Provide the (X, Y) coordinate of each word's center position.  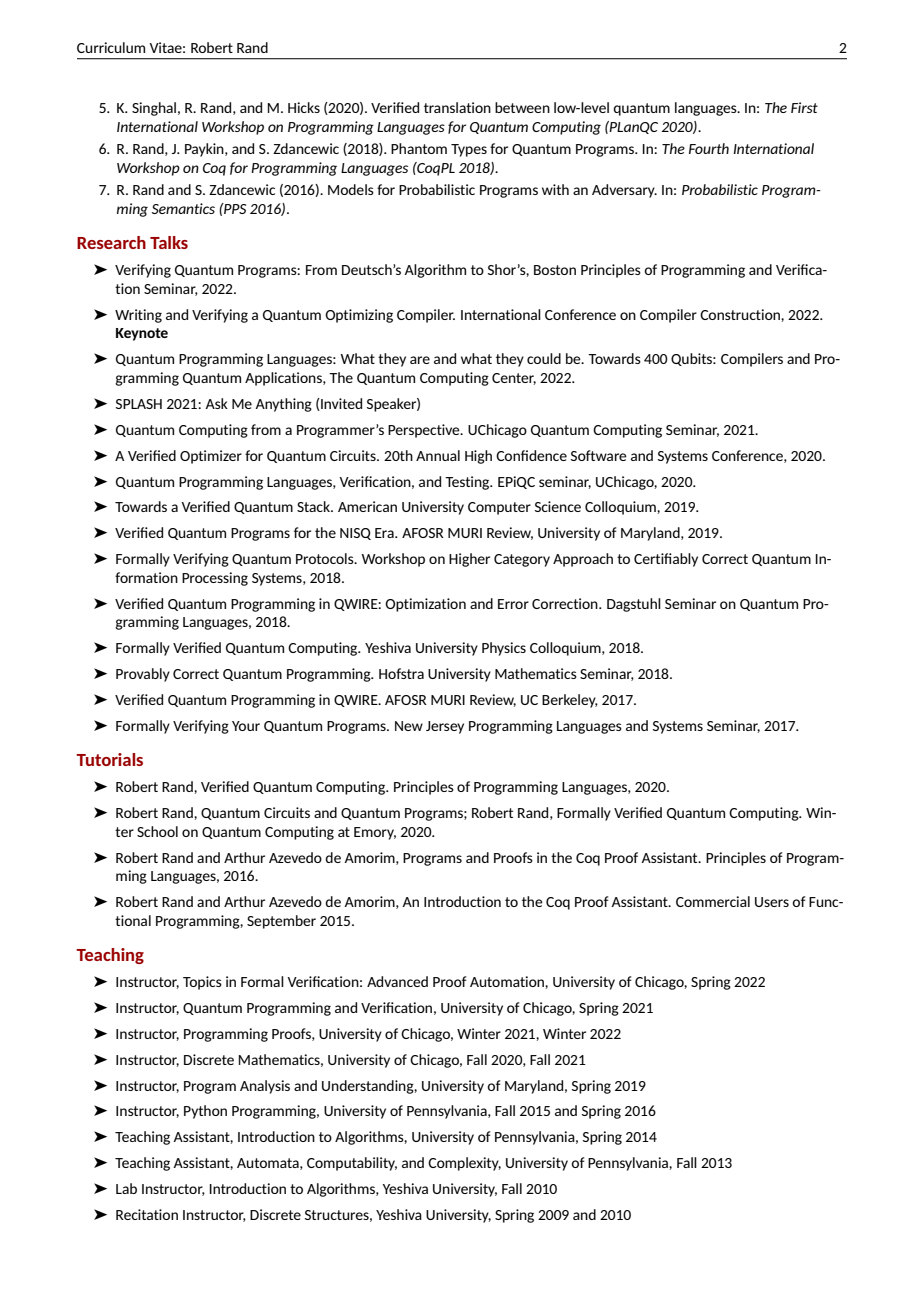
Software (599, 455)
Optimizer (211, 457)
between (522, 107)
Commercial (713, 901)
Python (205, 1112)
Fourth (709, 148)
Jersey (445, 727)
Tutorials (109, 759)
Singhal (154, 109)
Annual (438, 455)
